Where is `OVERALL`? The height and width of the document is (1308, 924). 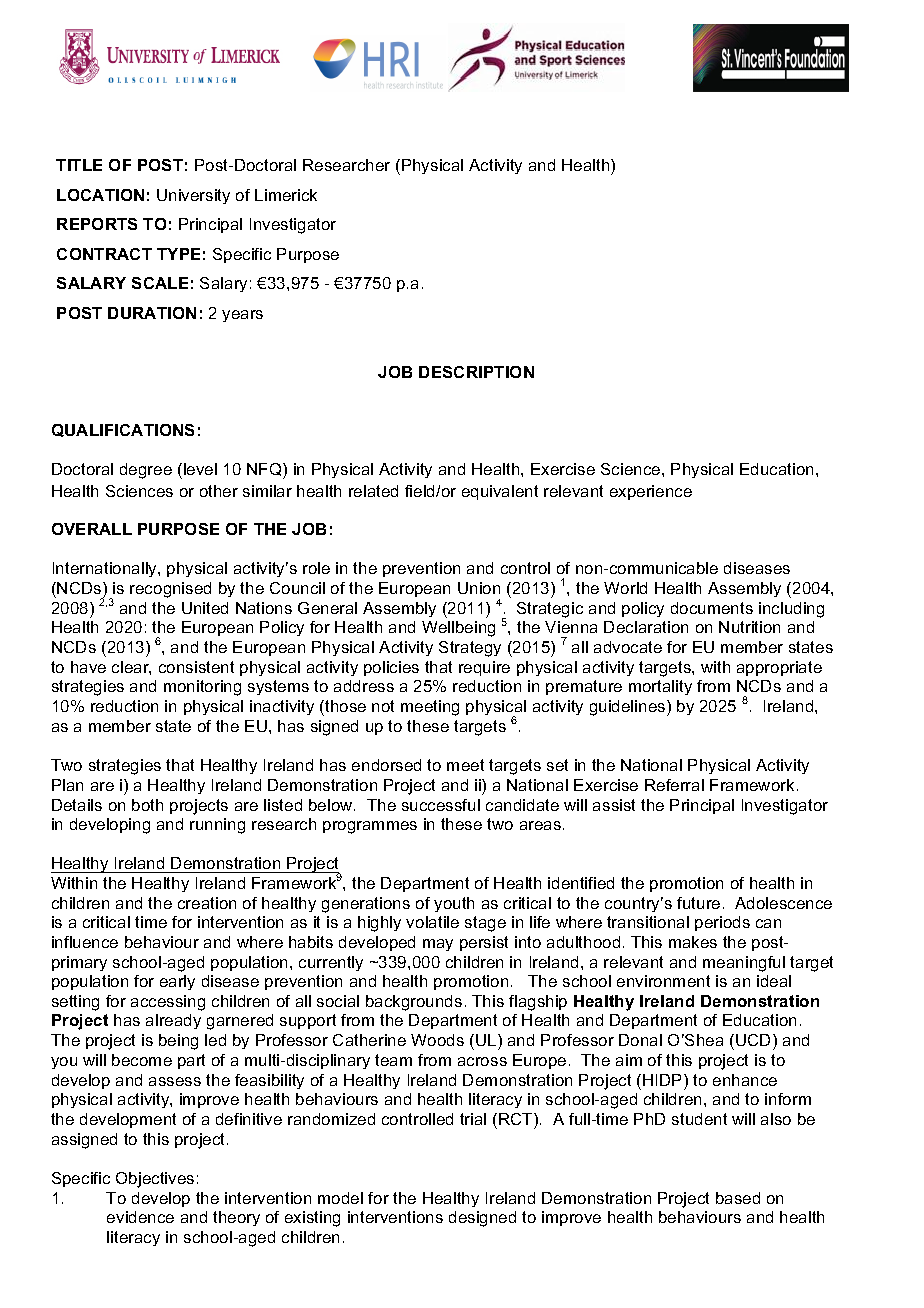 OVERALL is located at coordinates (92, 529).
